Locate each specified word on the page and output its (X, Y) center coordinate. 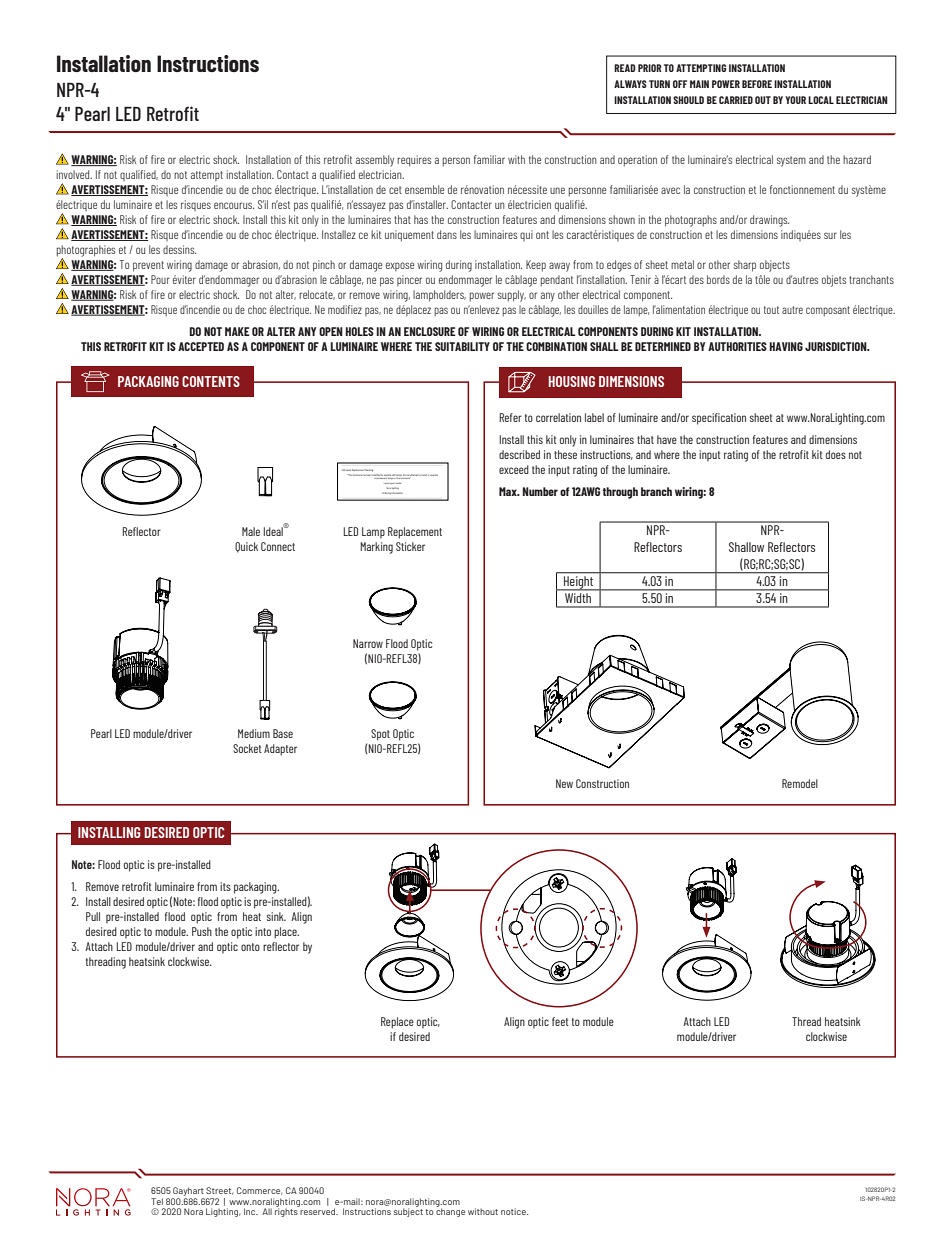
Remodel (800, 783)
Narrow (368, 643)
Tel (157, 1201)
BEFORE (757, 84)
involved (74, 174)
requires (414, 161)
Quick (246, 547)
